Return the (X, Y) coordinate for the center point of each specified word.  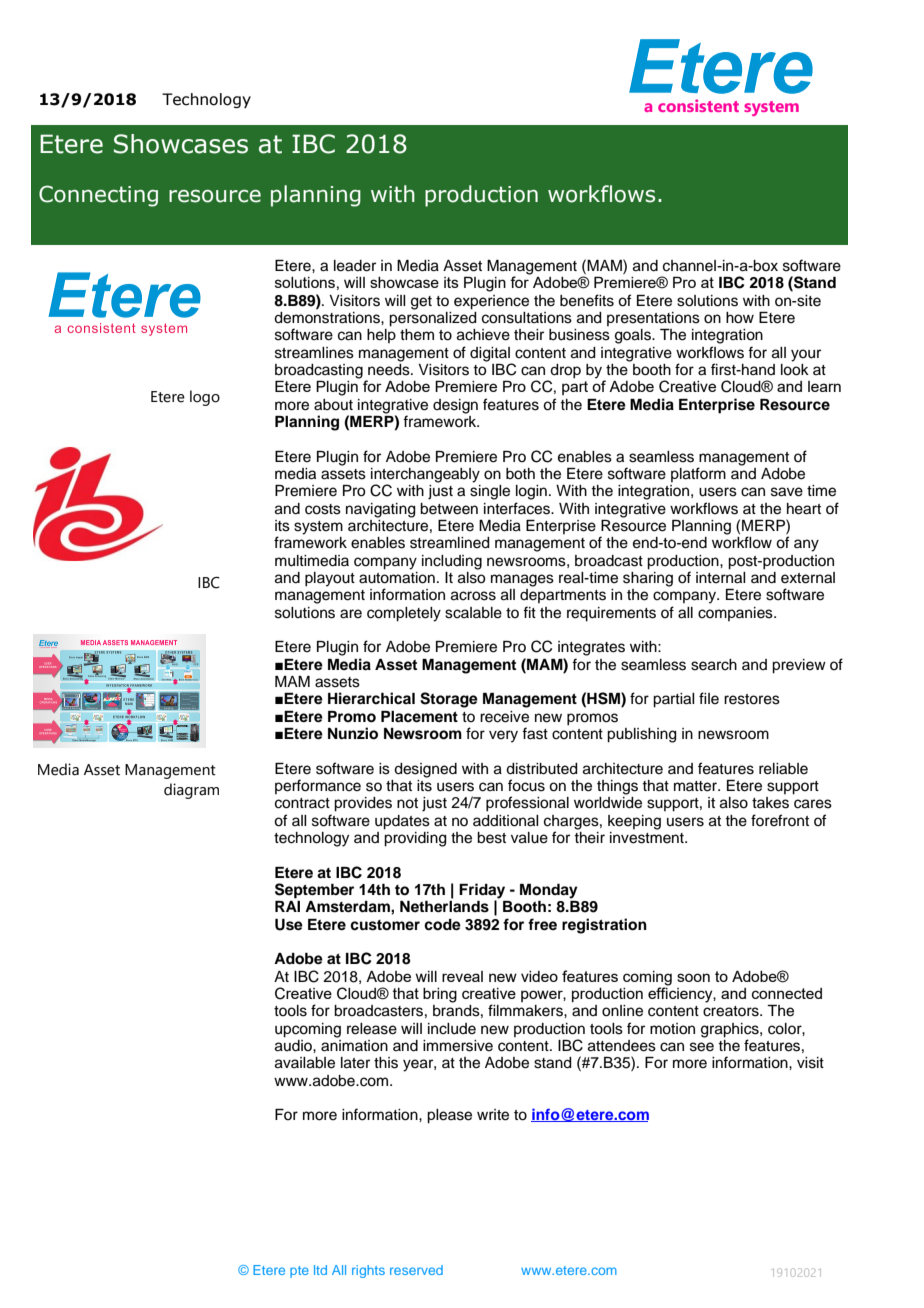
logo (205, 398)
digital (490, 354)
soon (693, 977)
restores (752, 699)
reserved (416, 1270)
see (702, 1047)
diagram (191, 791)
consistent (698, 105)
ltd (320, 1270)
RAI (287, 906)
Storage (449, 700)
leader (355, 266)
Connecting (98, 196)
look (795, 368)
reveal (462, 976)
